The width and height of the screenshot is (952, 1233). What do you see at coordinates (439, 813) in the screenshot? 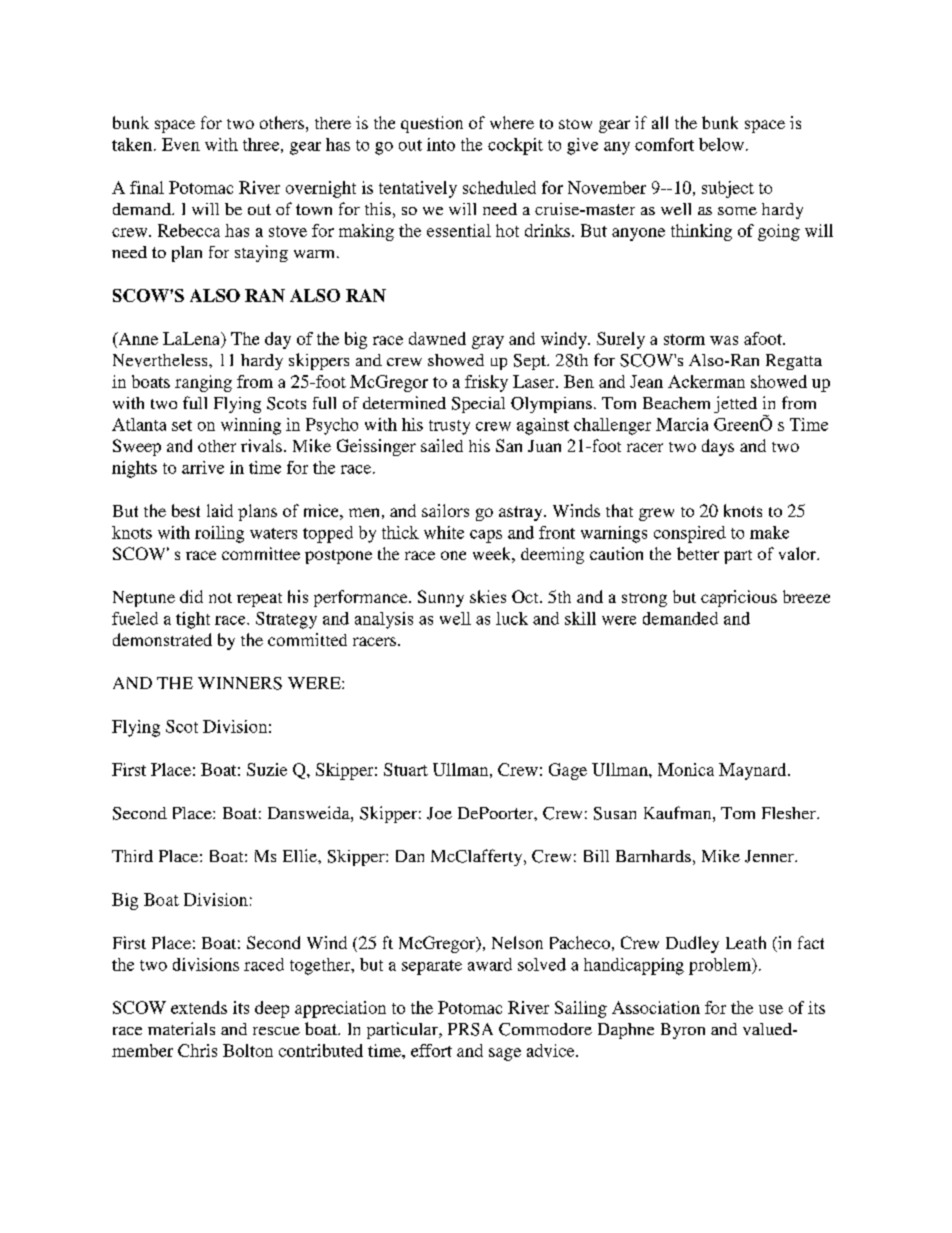
I see `Joe` at bounding box center [439, 813].
